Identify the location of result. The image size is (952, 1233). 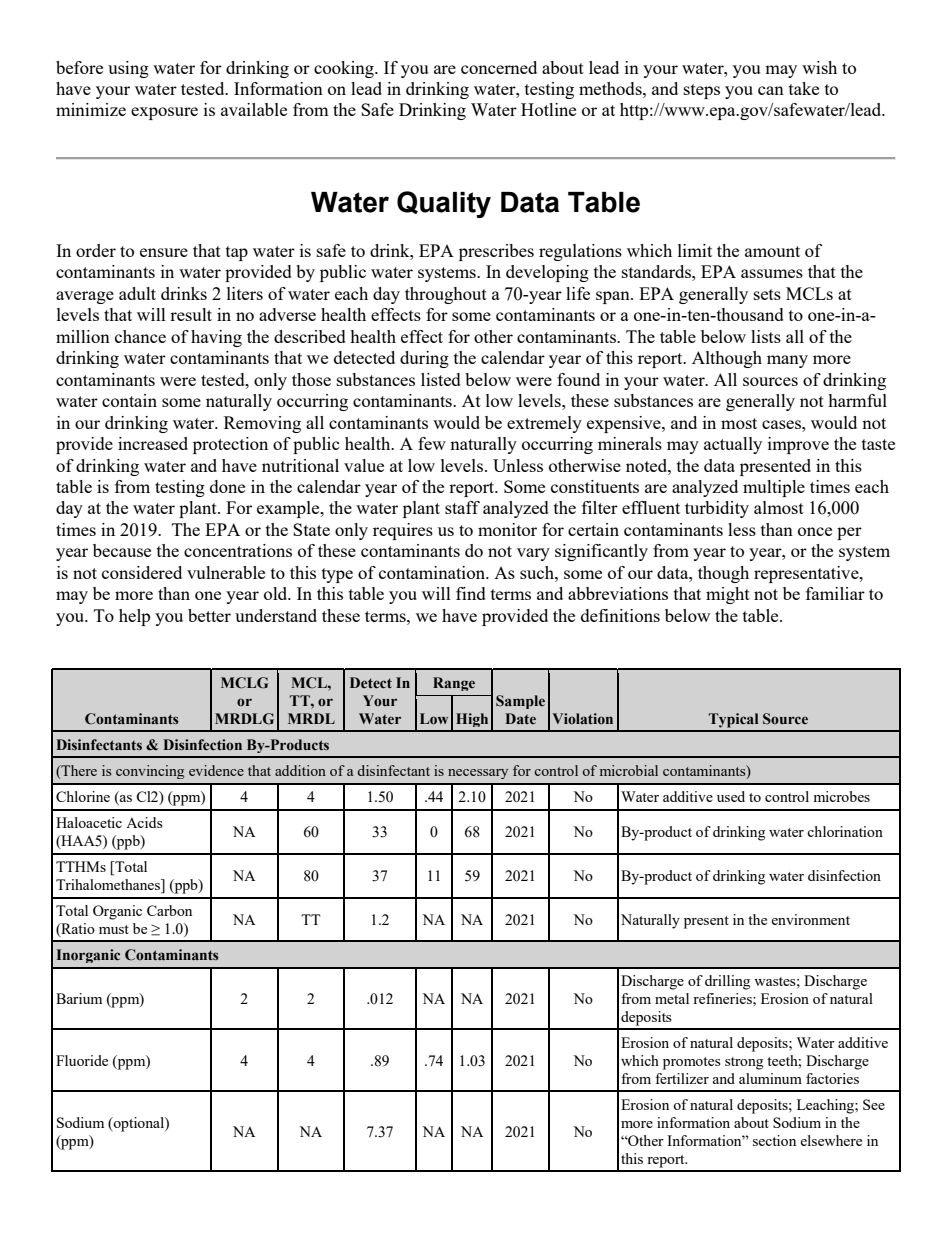
(191, 314).
